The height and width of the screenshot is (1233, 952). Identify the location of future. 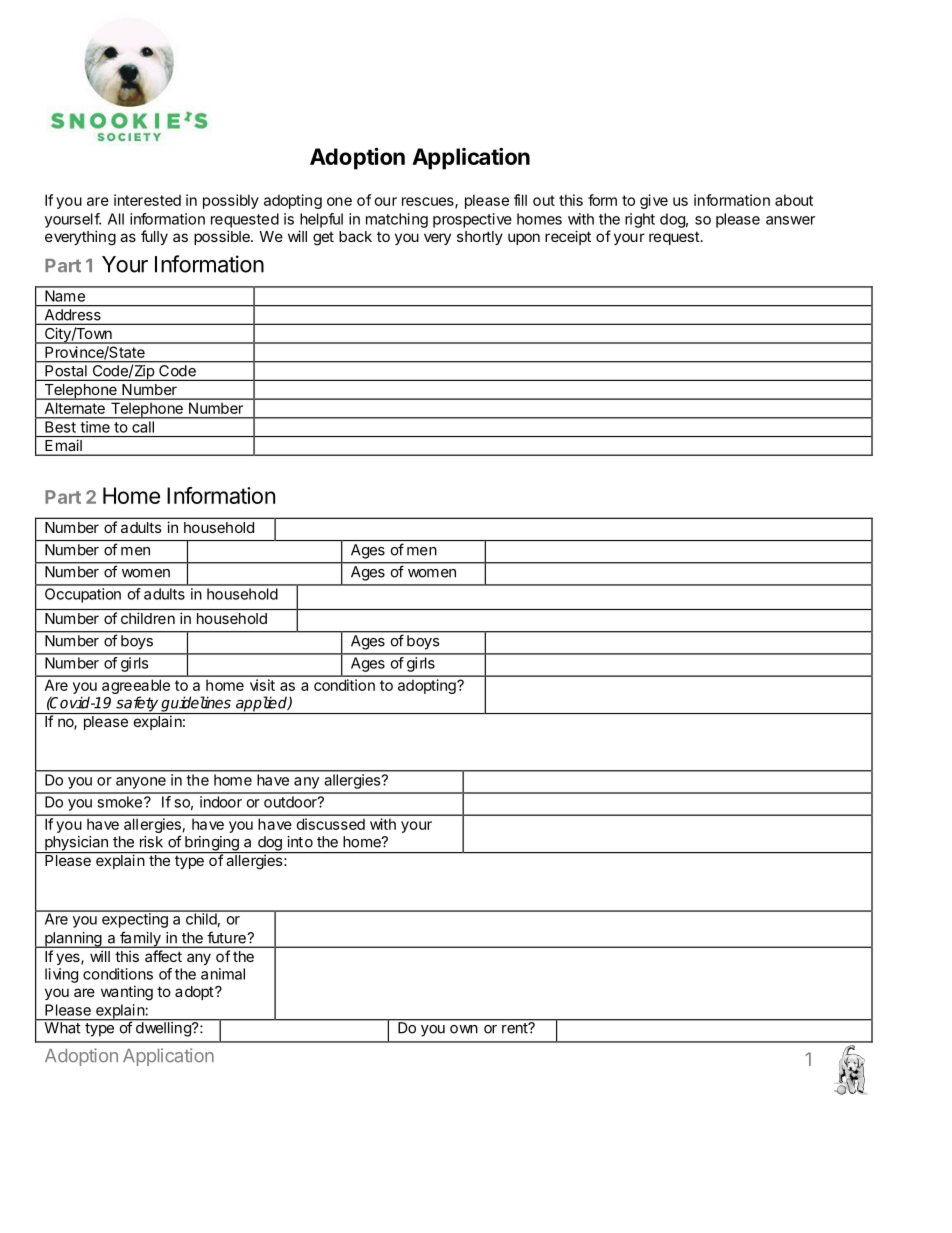
(226, 938).
